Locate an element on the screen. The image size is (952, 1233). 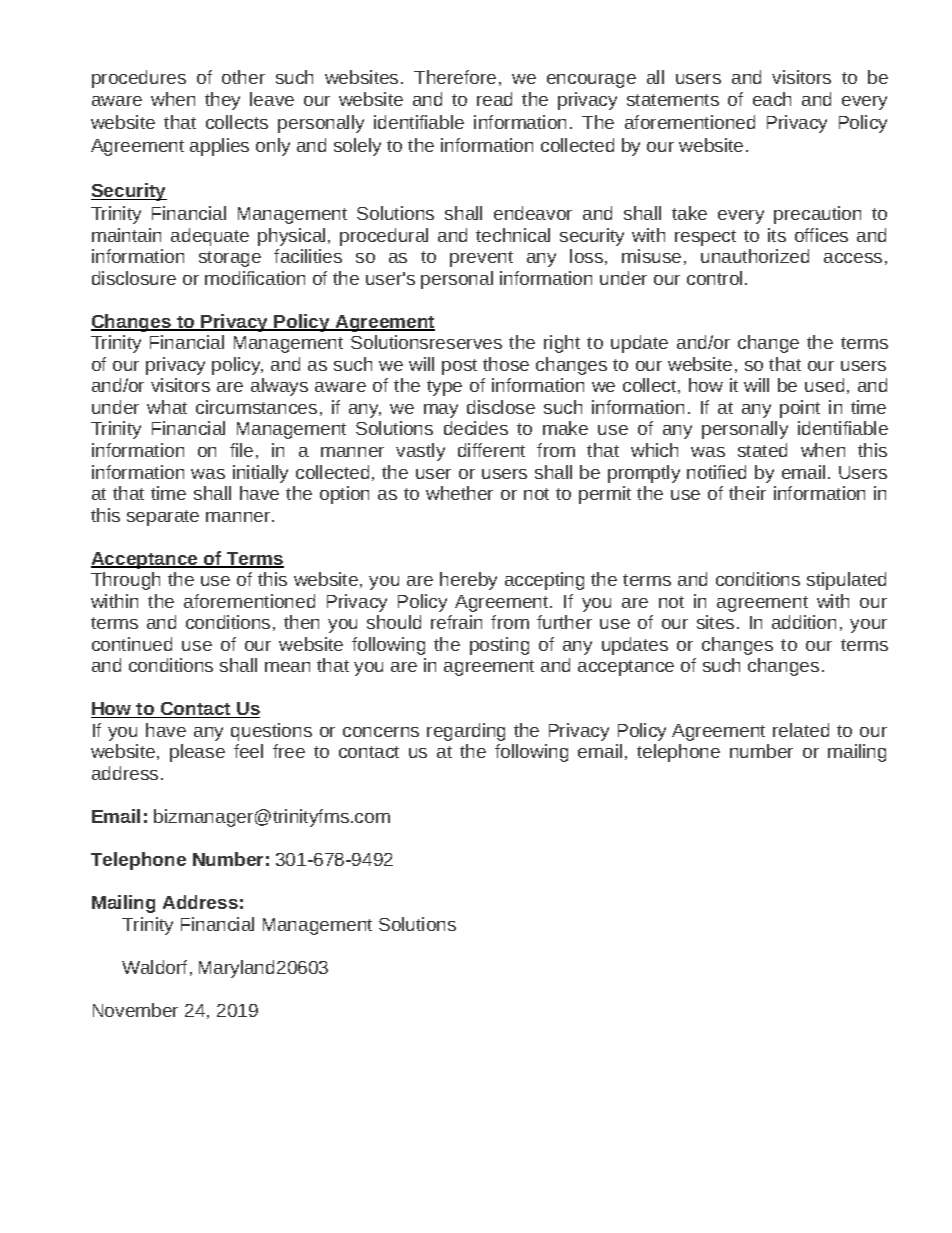
related is located at coordinates (801, 730).
